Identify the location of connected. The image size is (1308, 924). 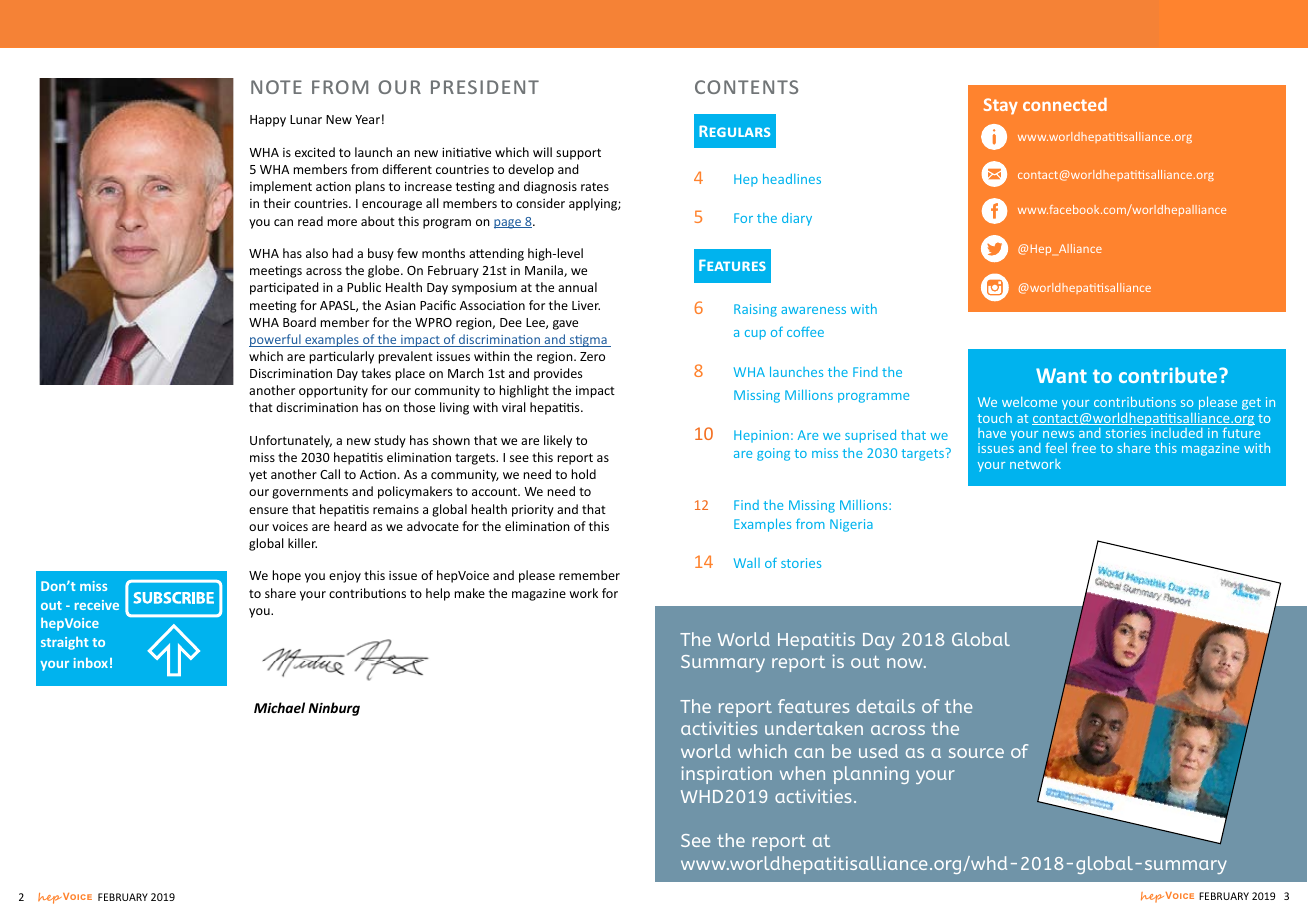
(1065, 104).
